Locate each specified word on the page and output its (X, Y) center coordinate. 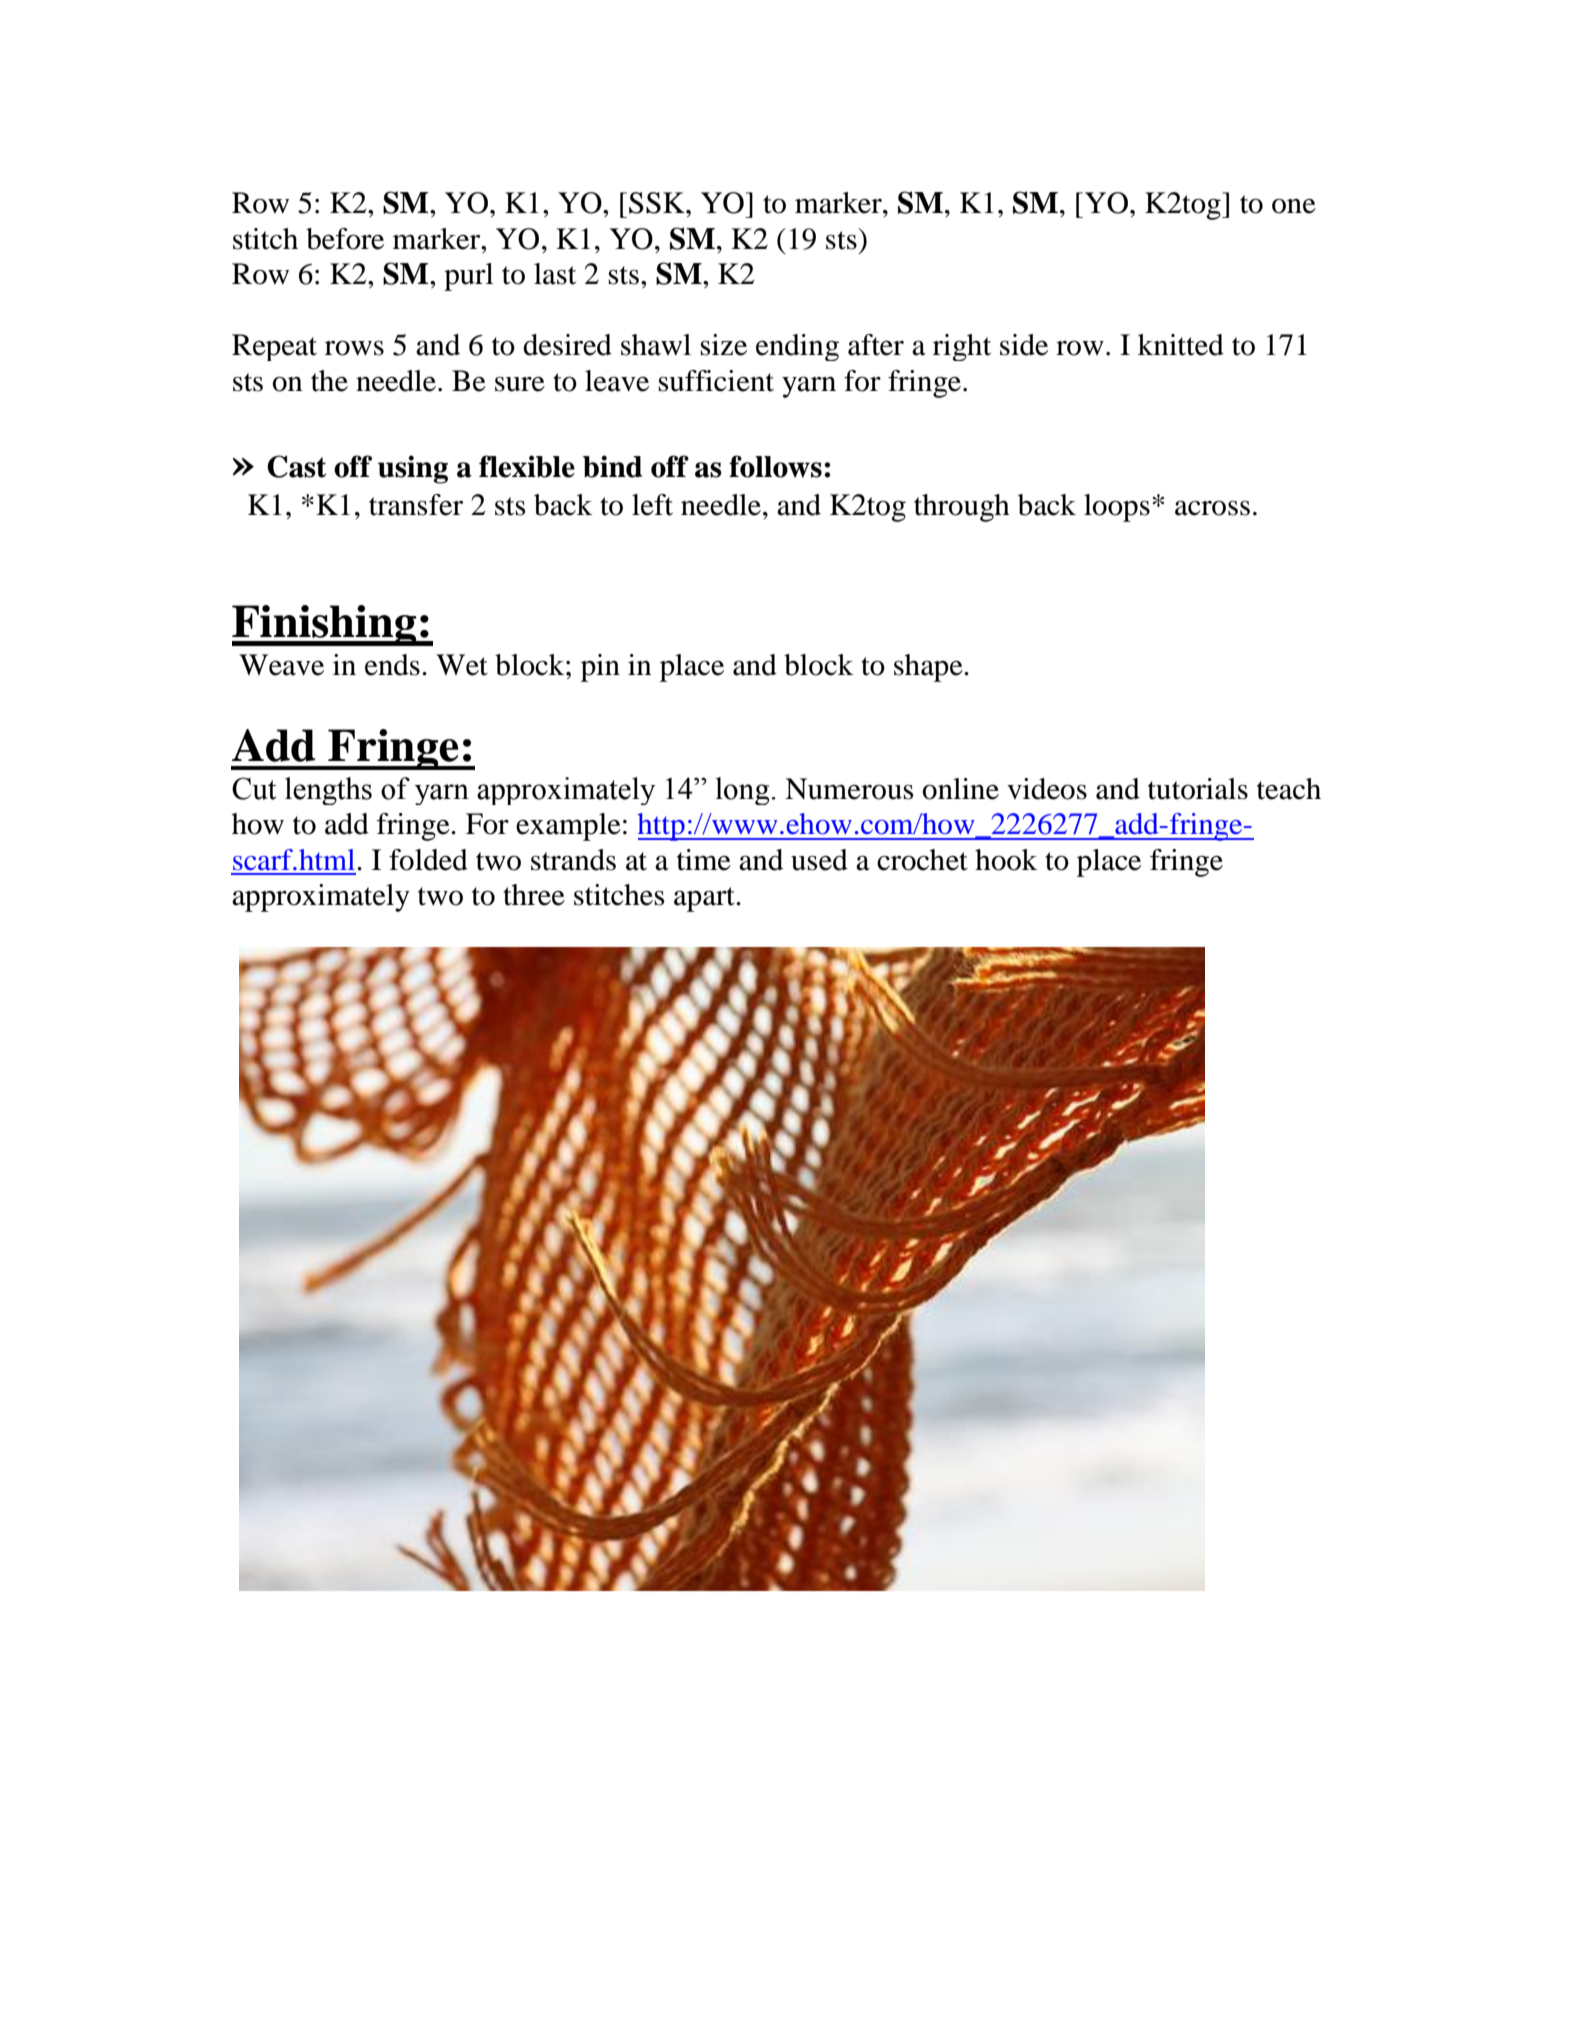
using (413, 469)
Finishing (325, 625)
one (1294, 206)
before (345, 239)
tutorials (1198, 789)
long (744, 791)
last (555, 274)
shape (929, 668)
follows (775, 466)
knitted (1181, 345)
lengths (328, 791)
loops (1117, 508)
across (1212, 508)
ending (797, 347)
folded (428, 860)
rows (354, 348)
